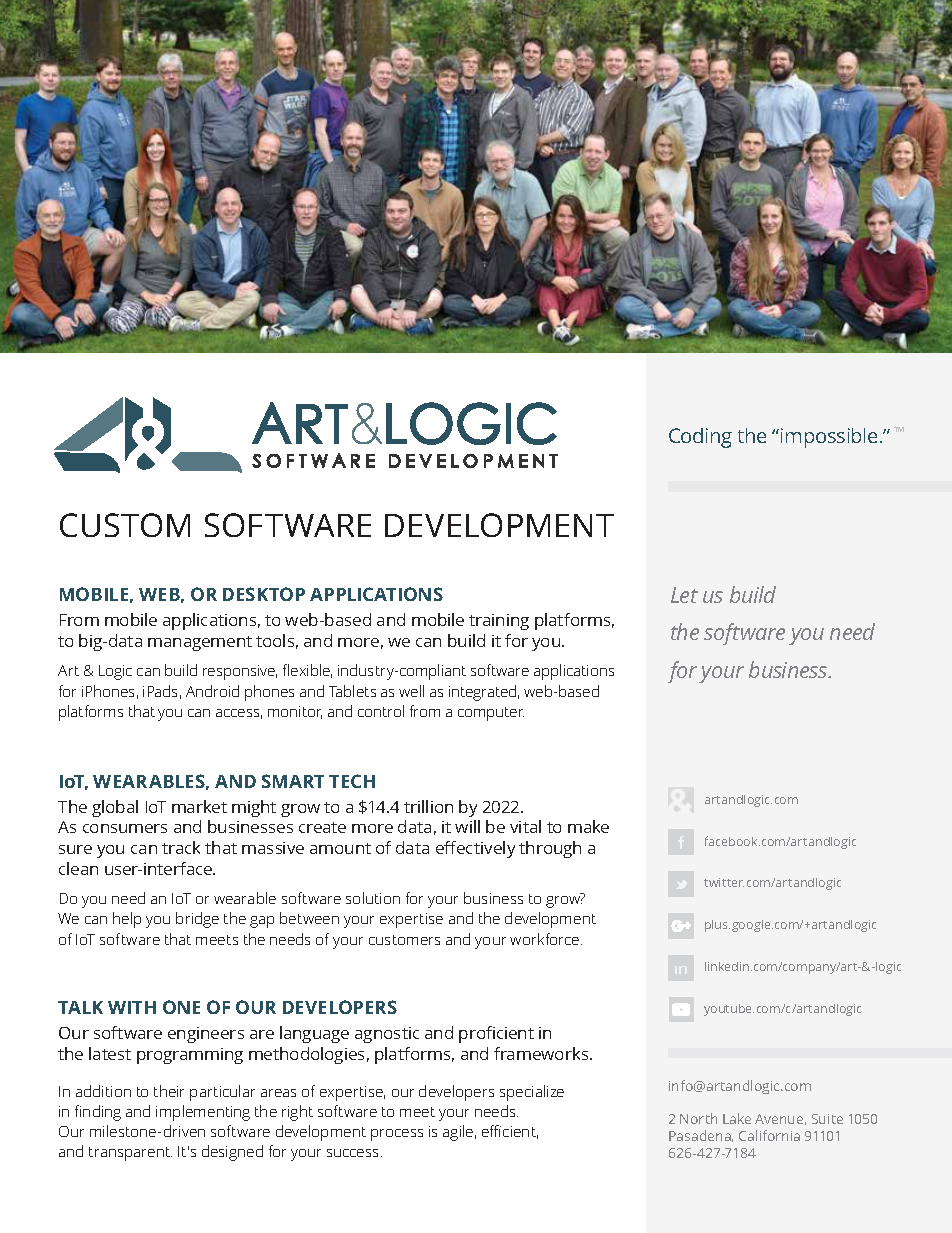 Image resolution: width=952 pixels, height=1233 pixels. I want to click on DESKTOP, so click(264, 594).
